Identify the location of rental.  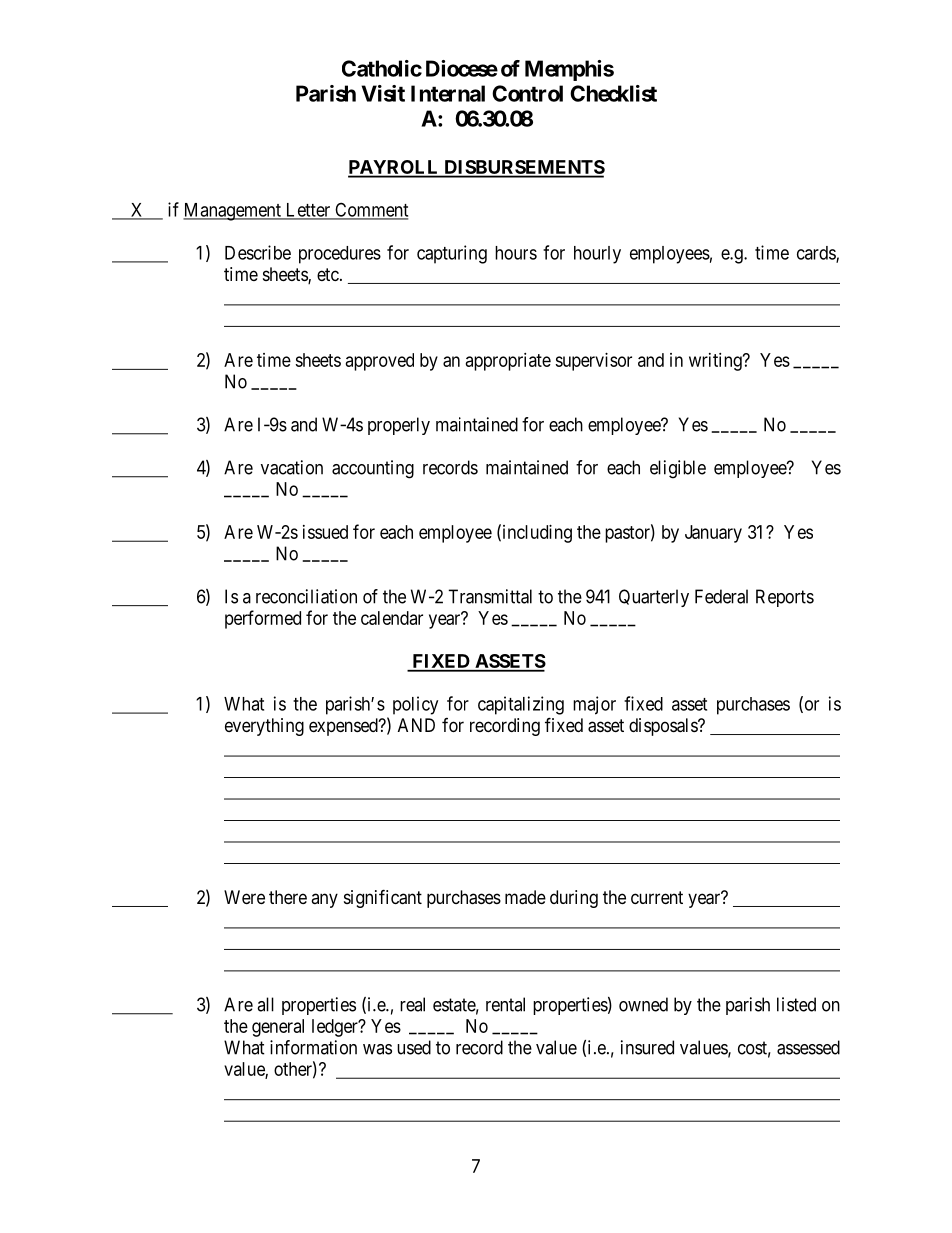
(505, 1004).
